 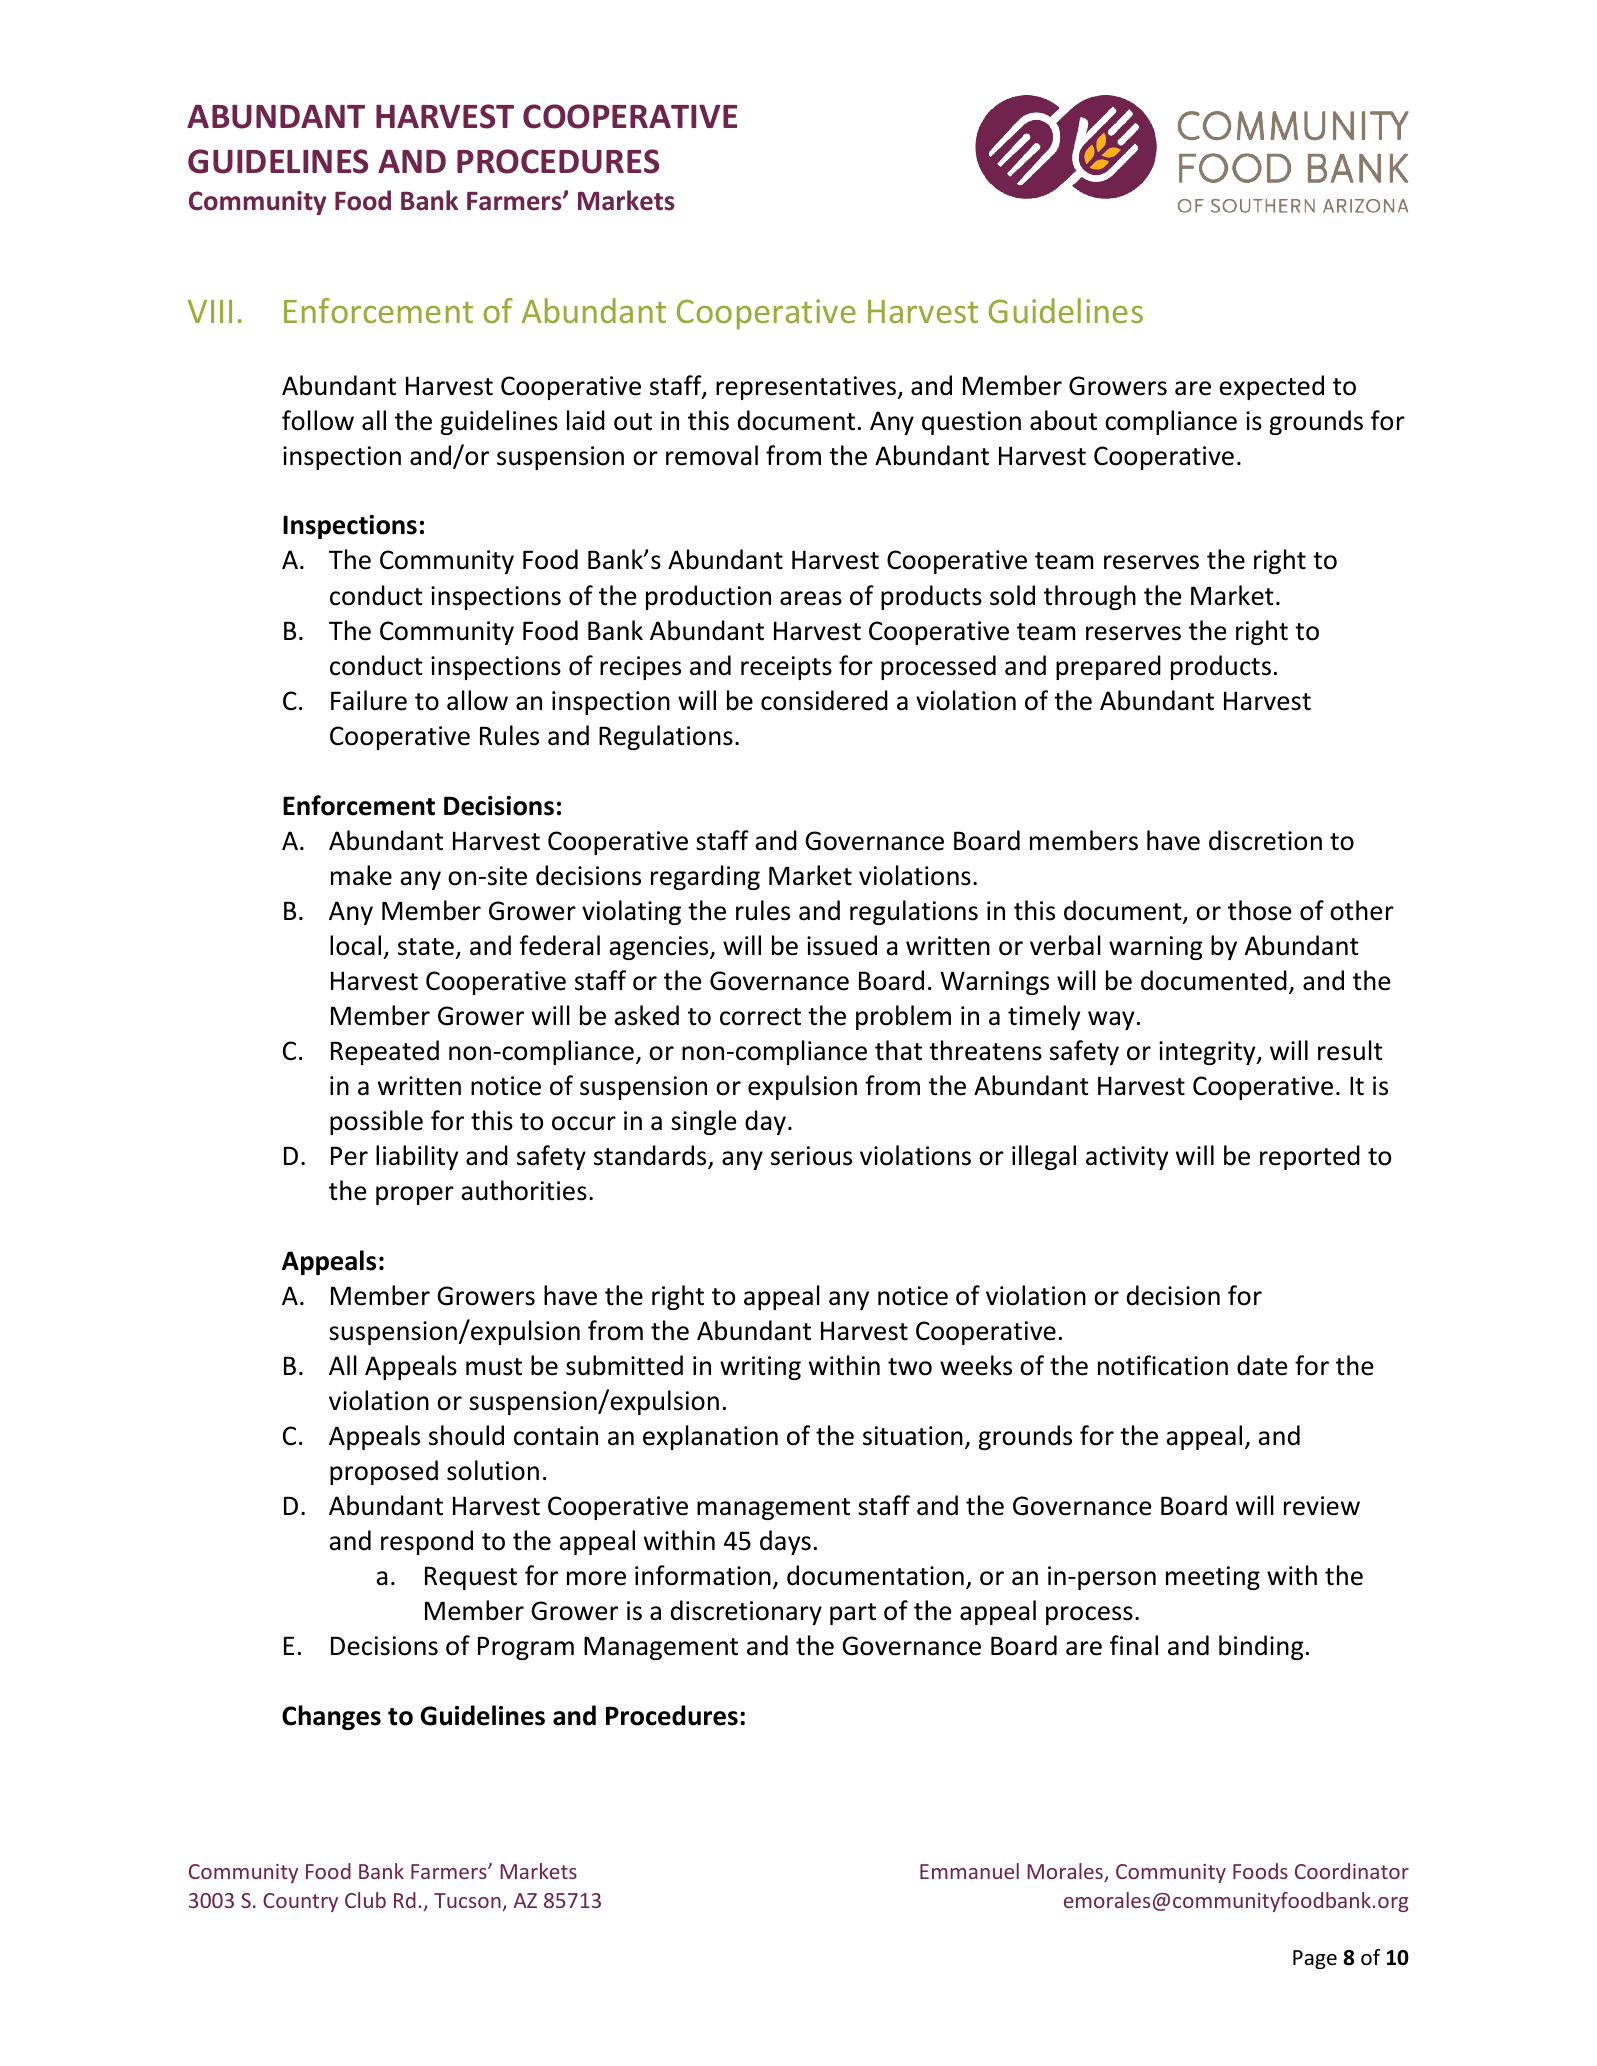 I want to click on Club, so click(x=365, y=1900).
